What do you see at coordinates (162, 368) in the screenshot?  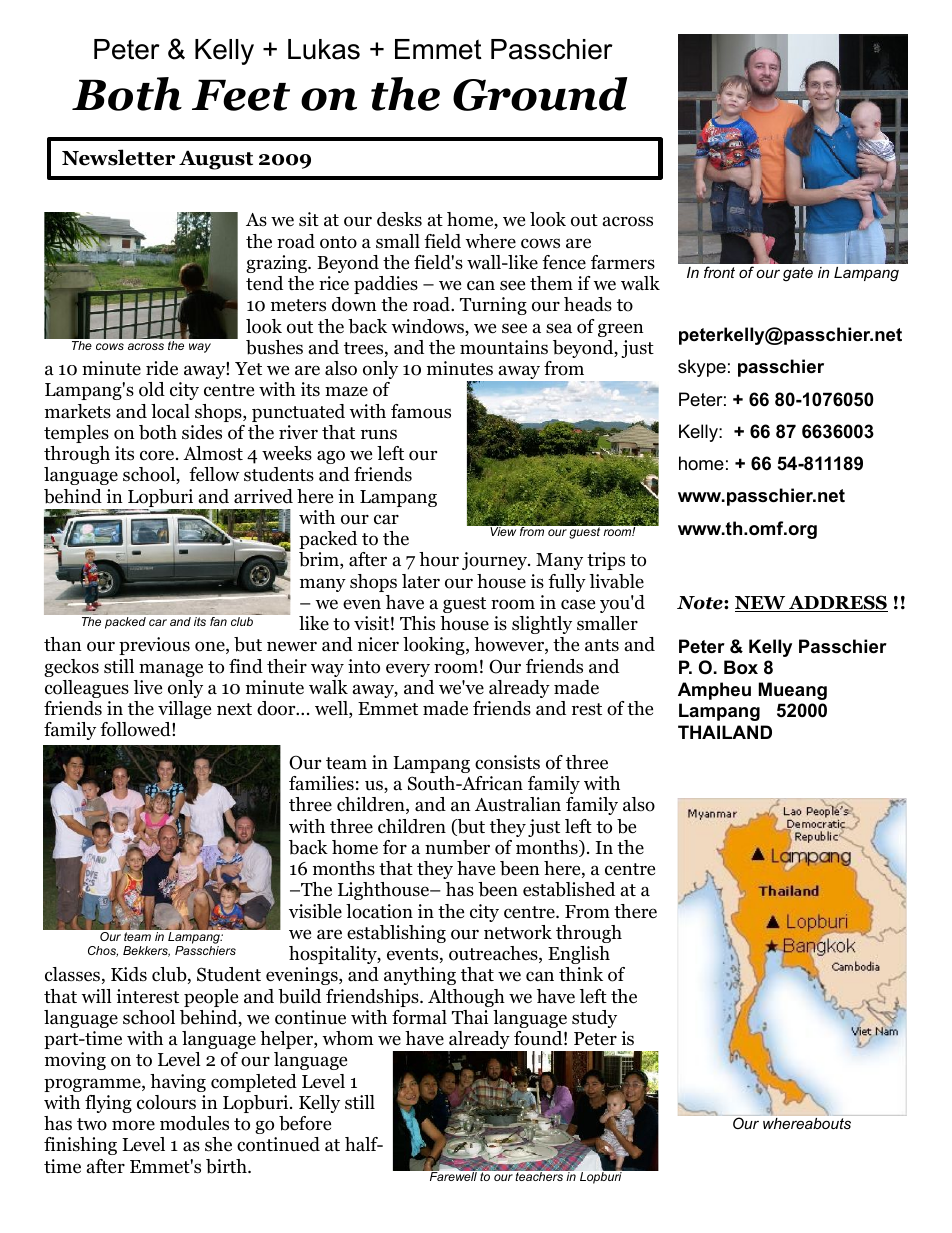 I see `ride` at bounding box center [162, 368].
